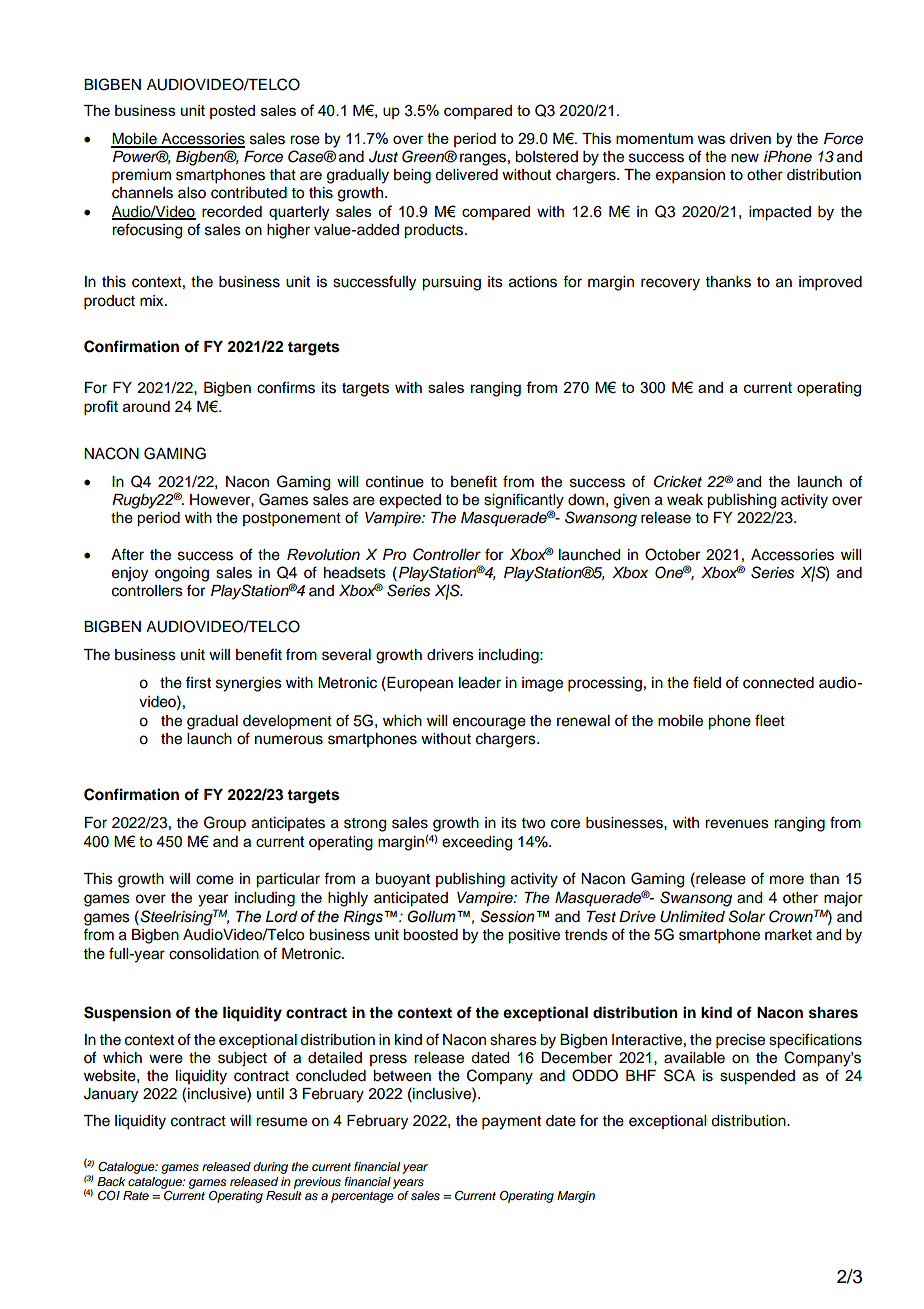 The width and height of the screenshot is (924, 1309). What do you see at coordinates (395, 482) in the screenshot?
I see `continue` at bounding box center [395, 482].
